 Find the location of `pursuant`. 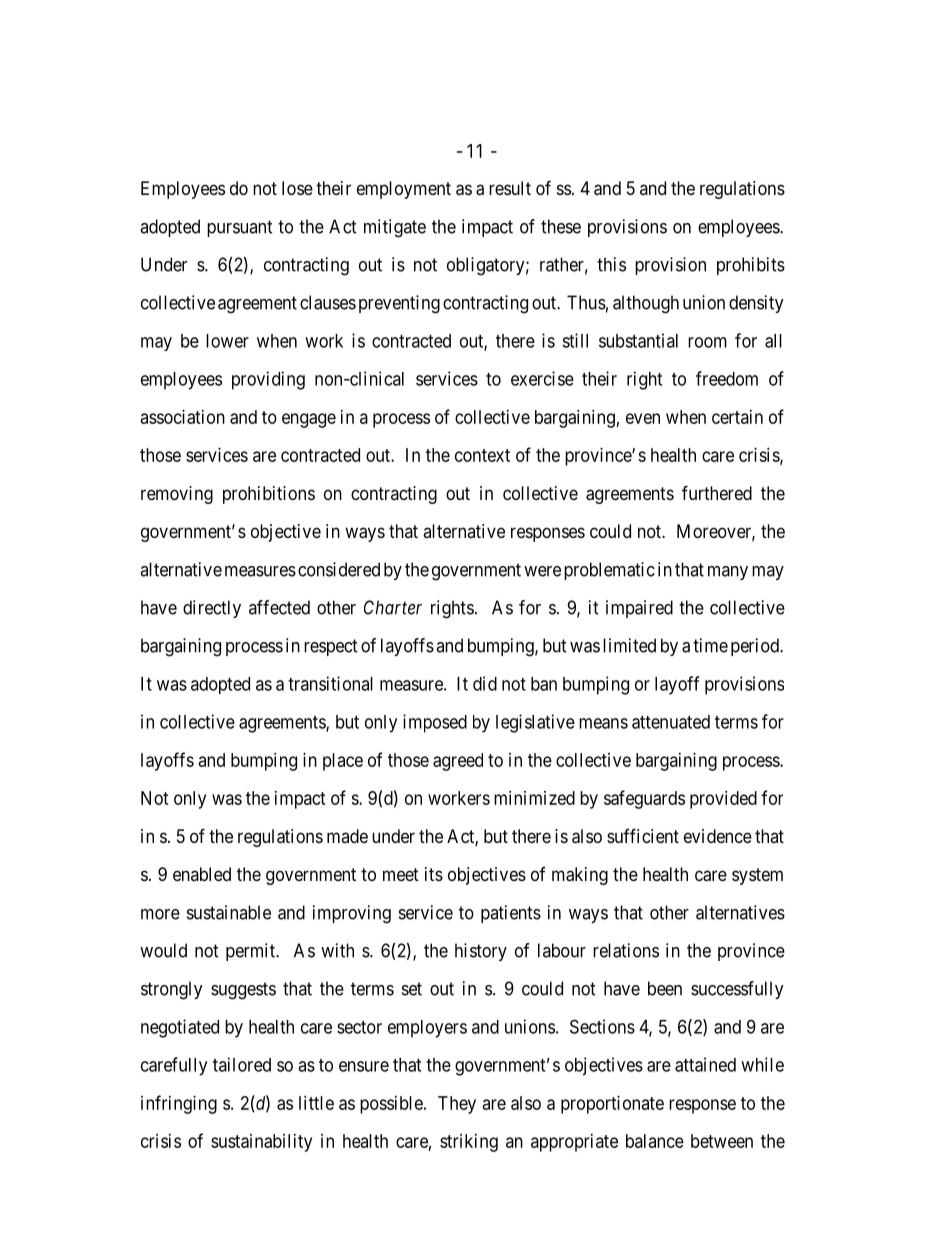

pursuant is located at coordinates (240, 228).
